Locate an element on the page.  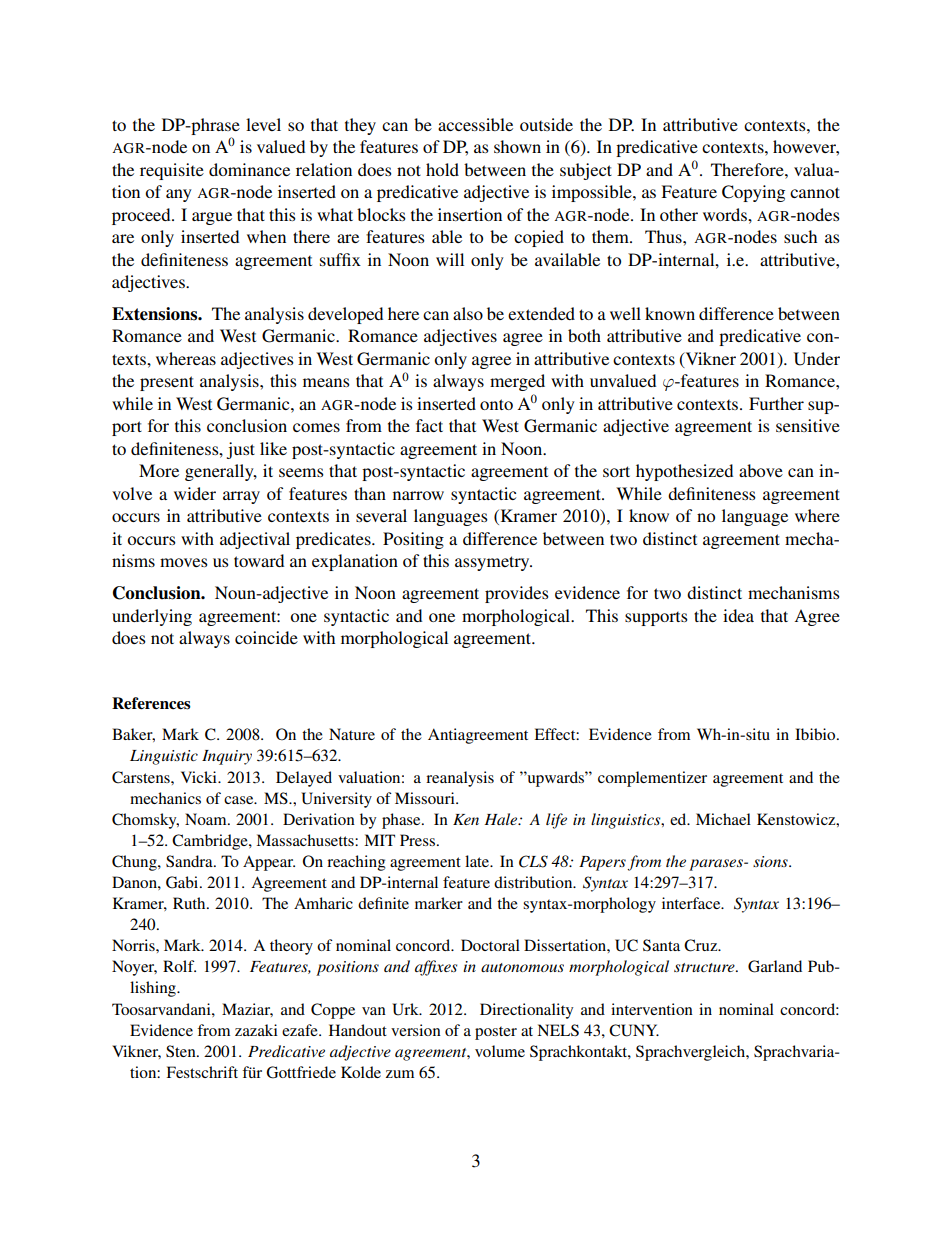
array is located at coordinates (241, 497).
